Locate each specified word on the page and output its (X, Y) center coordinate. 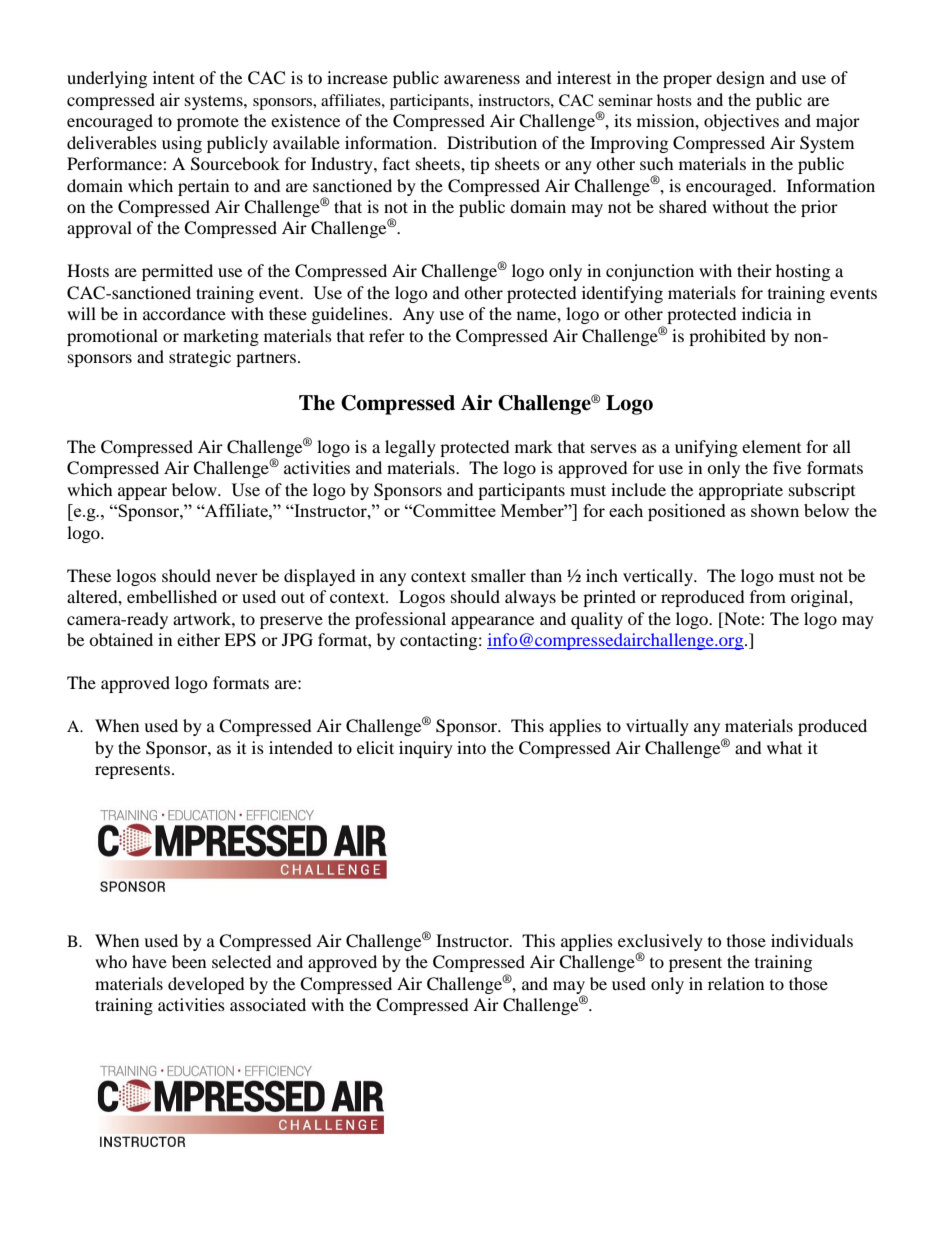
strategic (200, 358)
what (784, 747)
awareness (482, 79)
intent (174, 77)
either (198, 639)
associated (268, 1004)
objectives (741, 122)
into (471, 747)
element (771, 446)
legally (410, 448)
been (189, 961)
